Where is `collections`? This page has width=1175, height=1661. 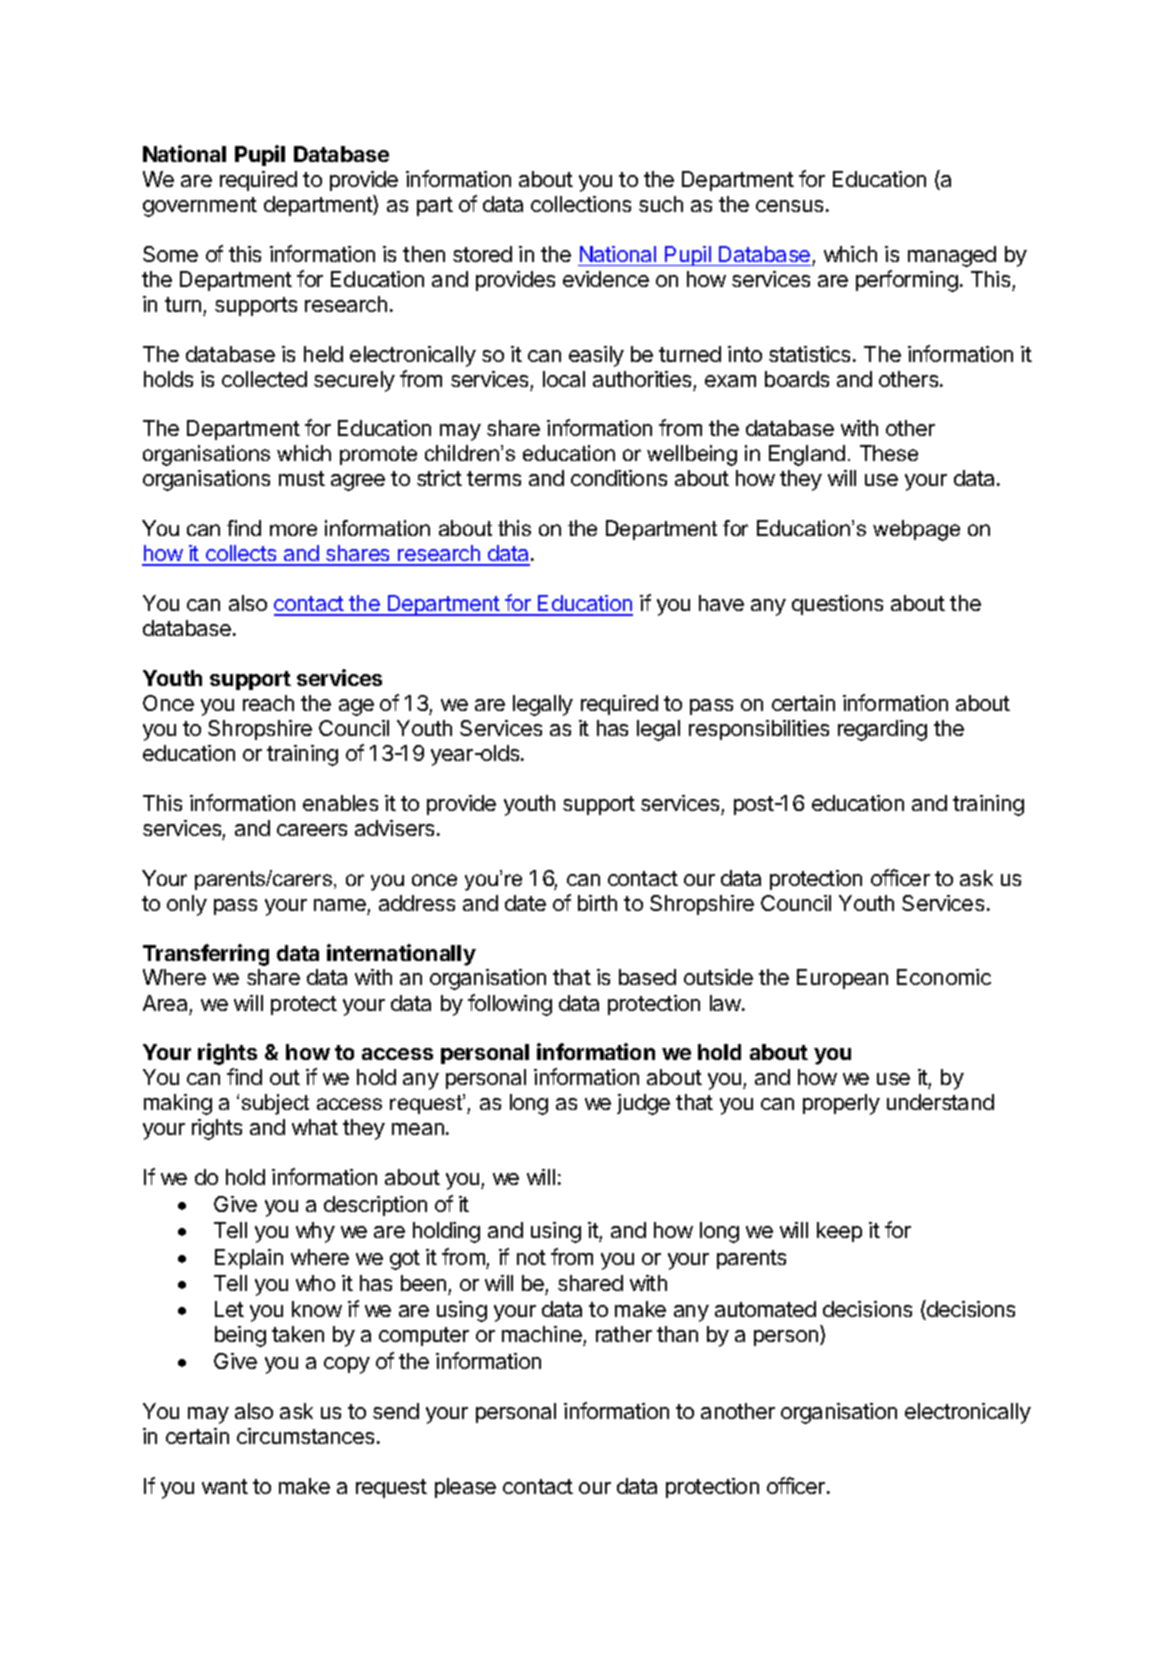
collections is located at coordinates (581, 204).
